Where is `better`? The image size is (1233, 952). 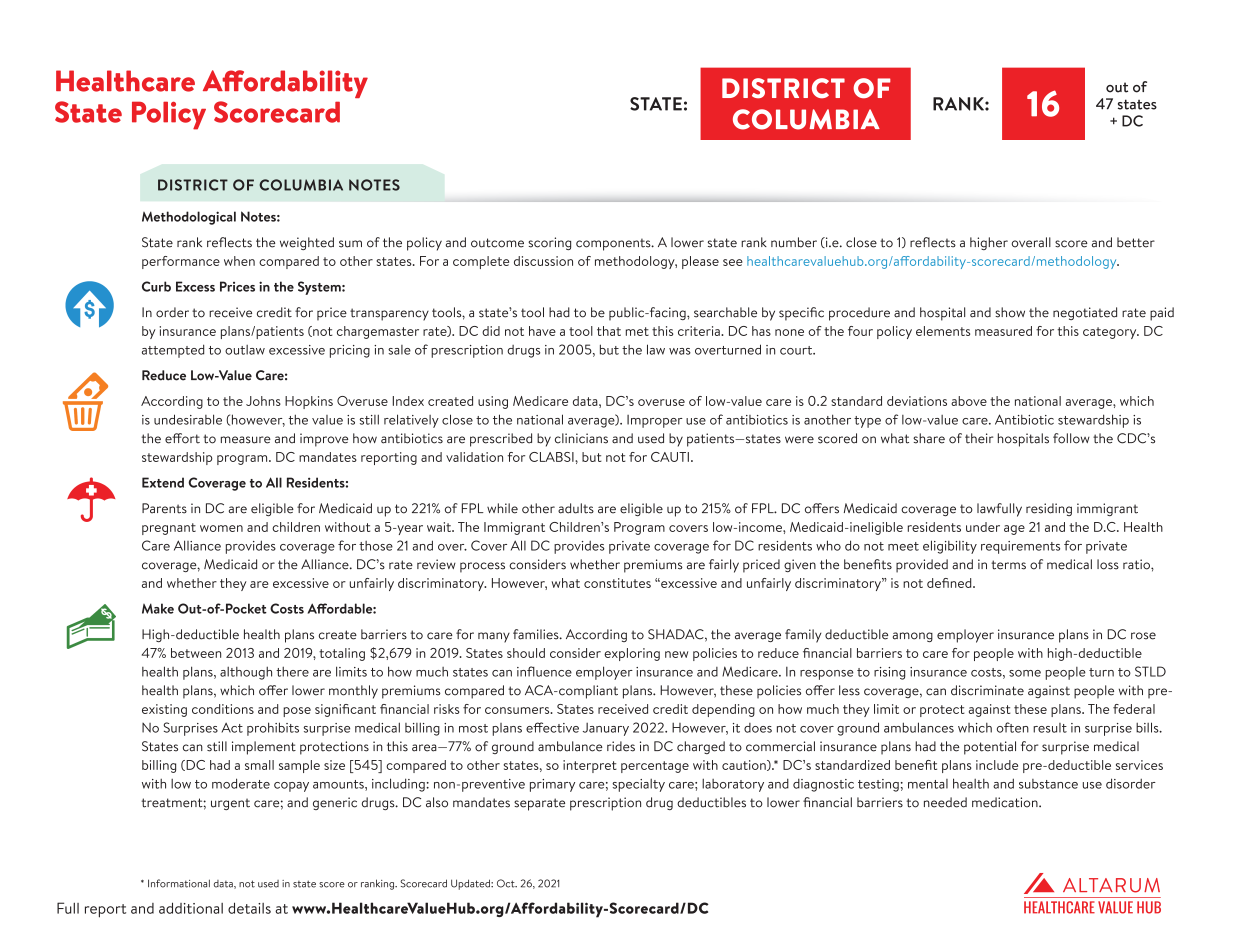 better is located at coordinates (1136, 242).
